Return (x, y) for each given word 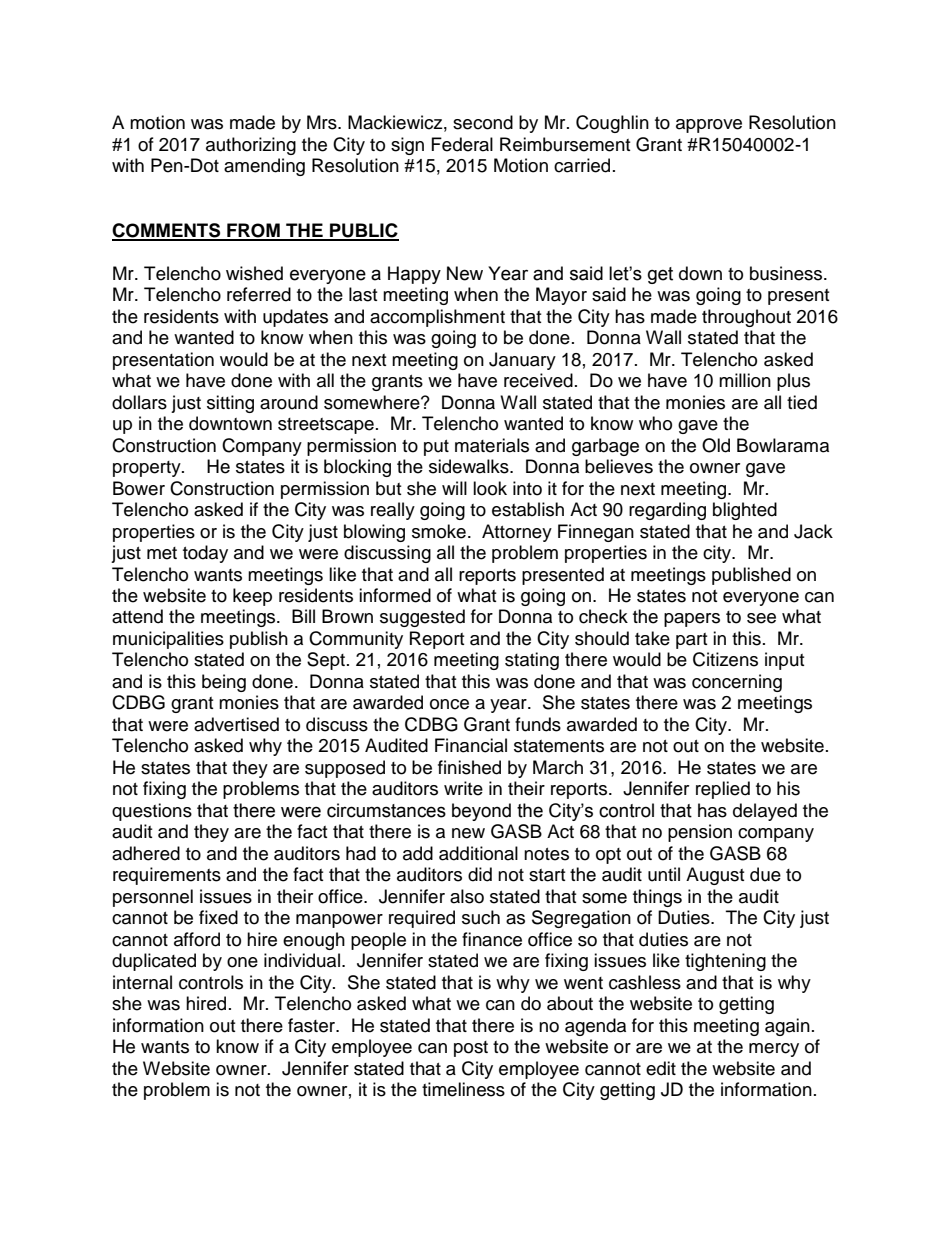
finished (469, 767)
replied (723, 790)
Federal (462, 144)
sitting (230, 404)
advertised (236, 724)
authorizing (251, 146)
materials (492, 445)
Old (716, 445)
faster (313, 1025)
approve (709, 126)
